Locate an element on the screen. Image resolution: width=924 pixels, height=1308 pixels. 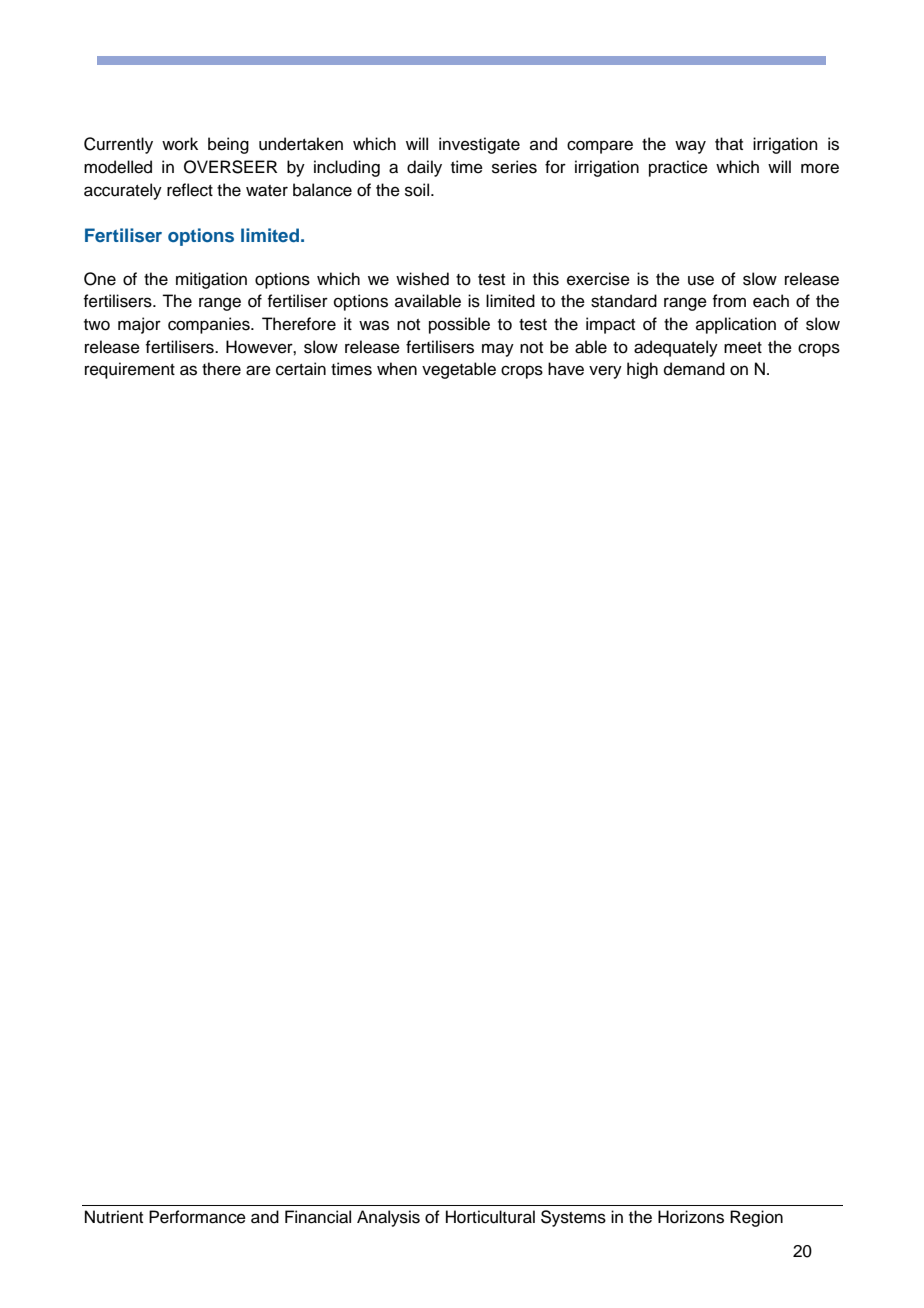
daily is located at coordinates (424, 168).
